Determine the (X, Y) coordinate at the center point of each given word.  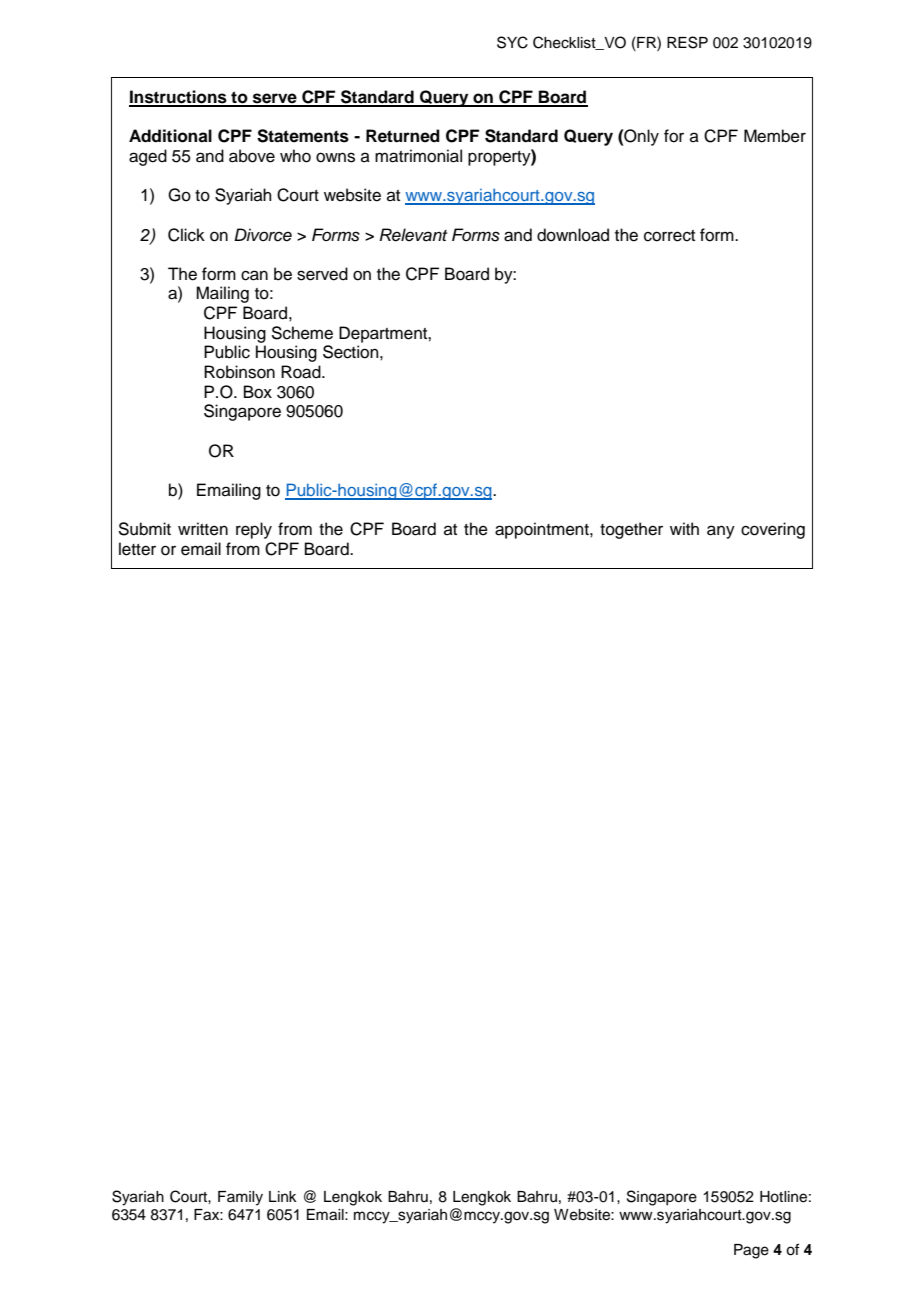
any (721, 532)
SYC (512, 42)
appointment (543, 530)
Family (240, 1198)
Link (283, 1196)
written (203, 529)
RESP (687, 42)
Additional (170, 136)
